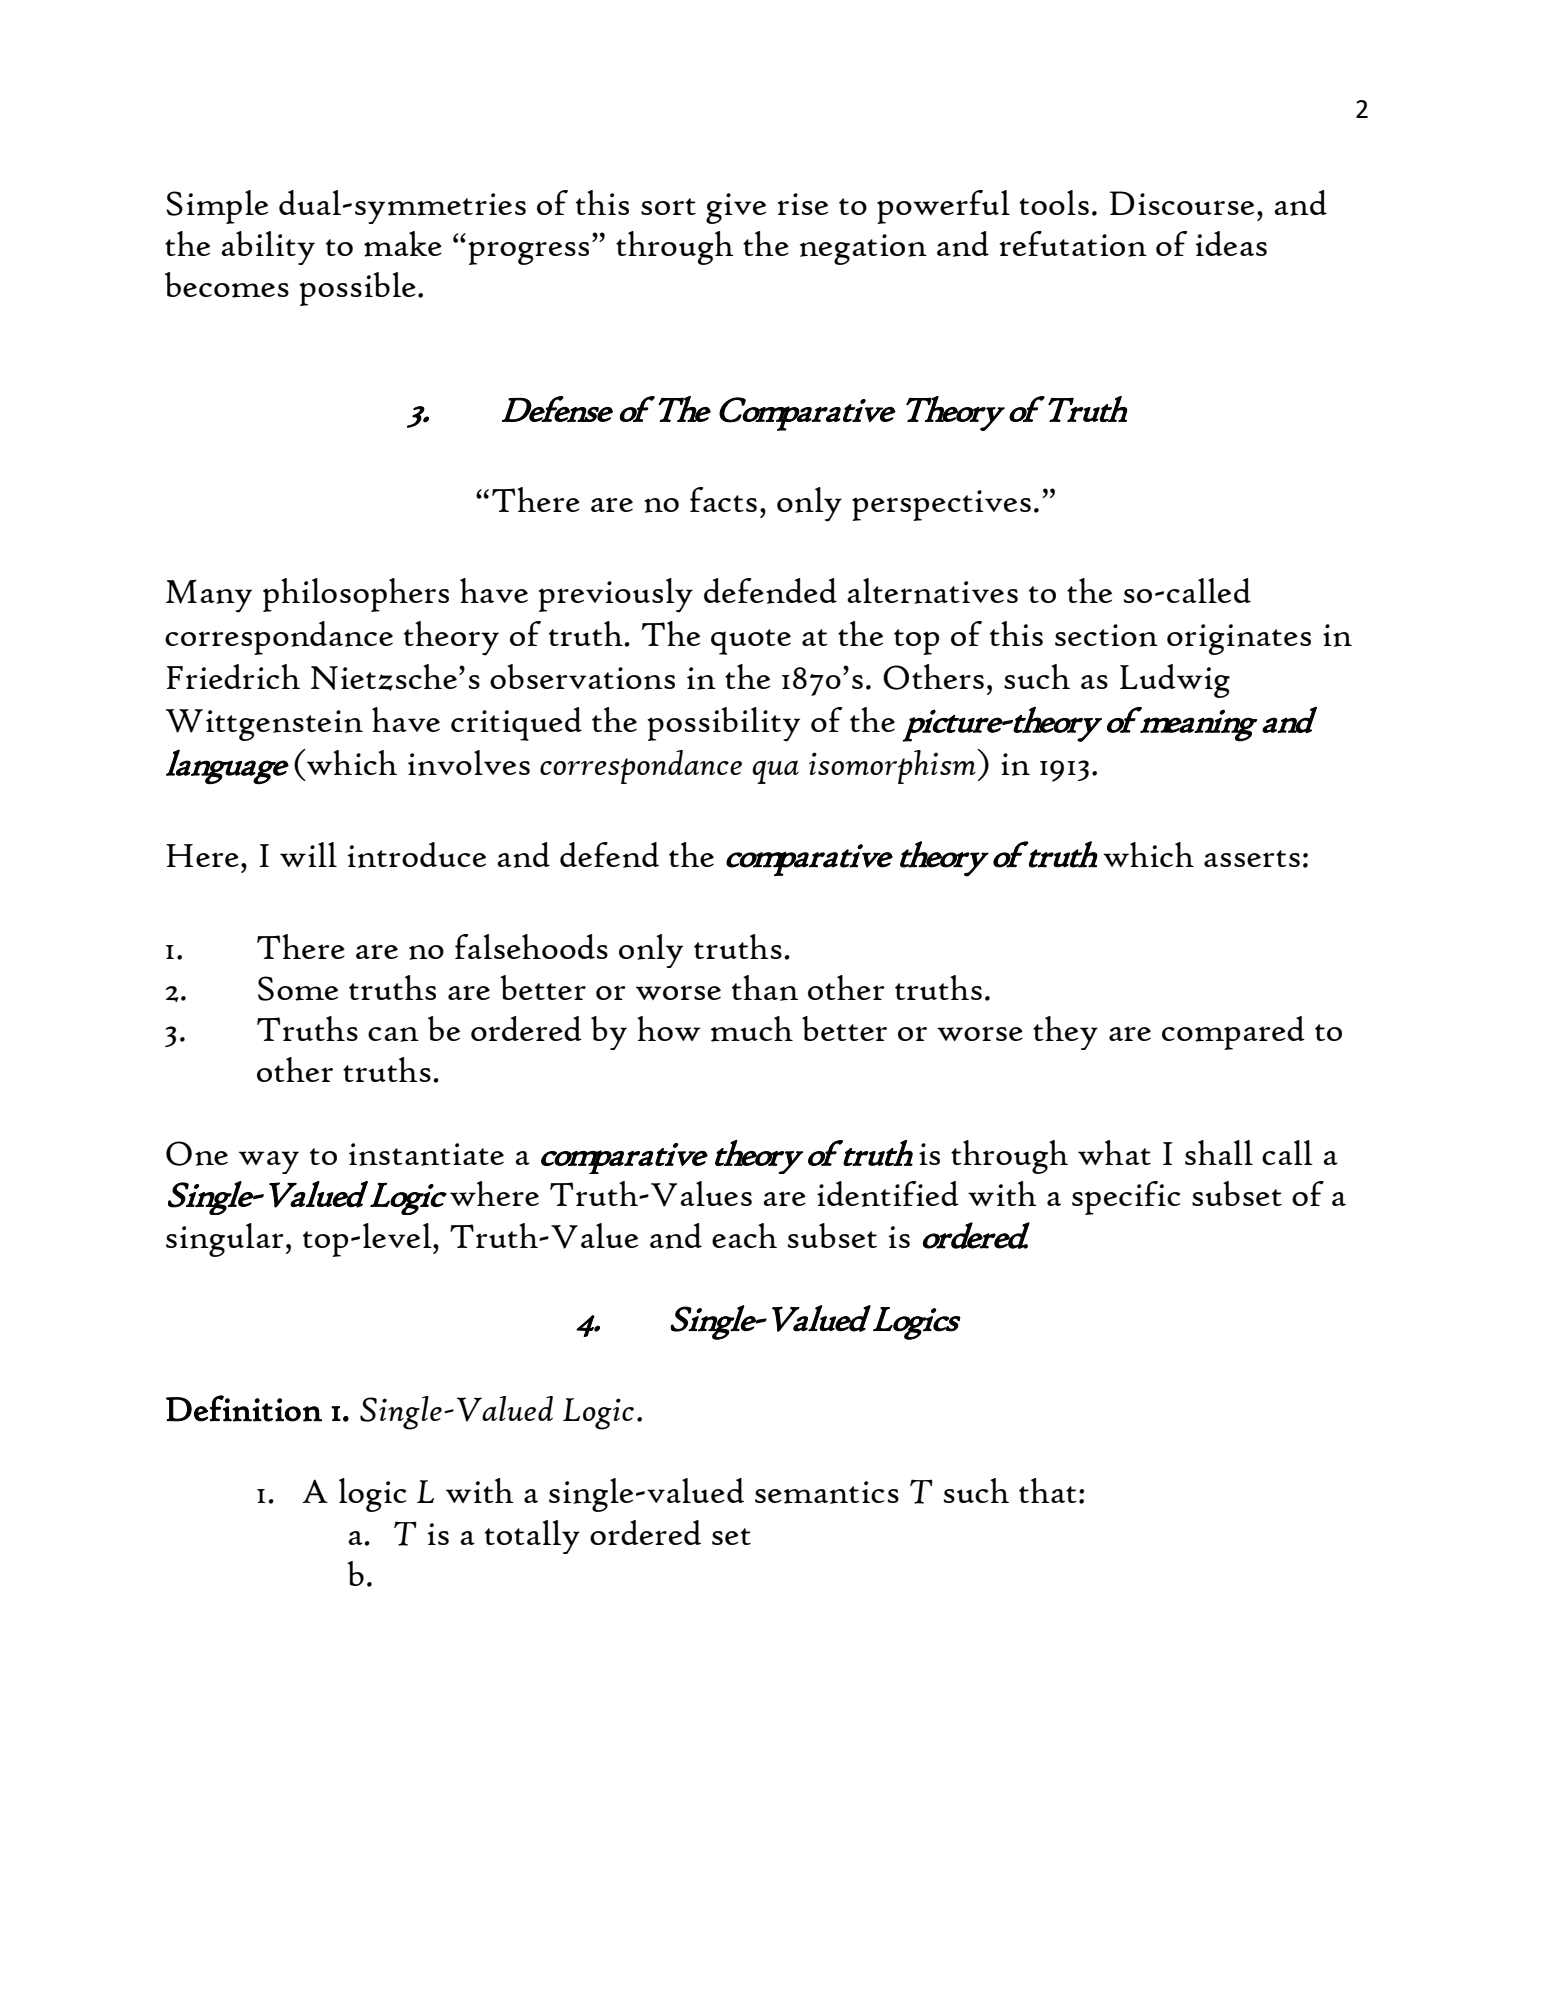  What do you see at coordinates (1048, 1490) in the screenshot?
I see `that` at bounding box center [1048, 1490].
